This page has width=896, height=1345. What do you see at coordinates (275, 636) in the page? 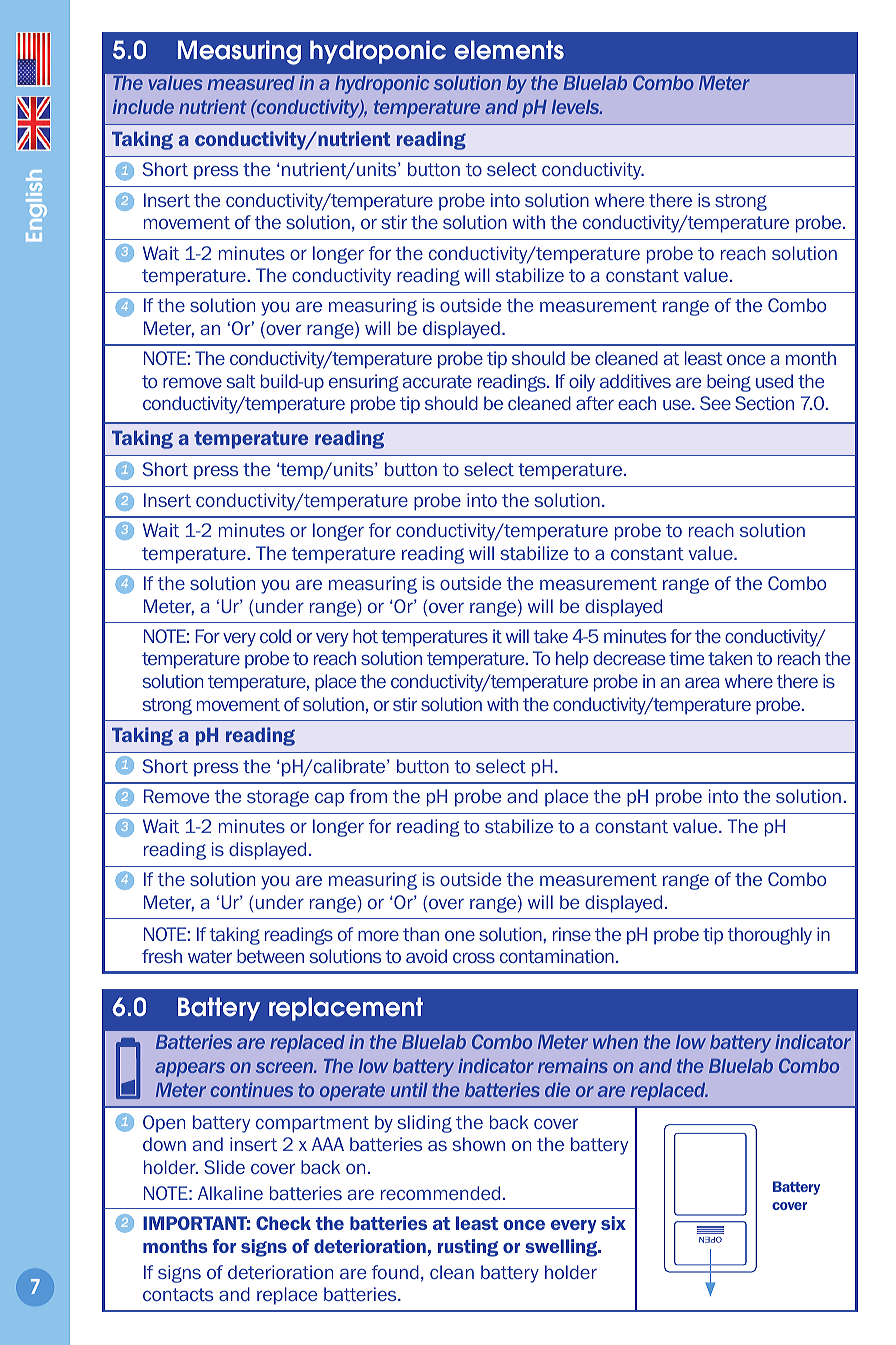
I see `cold` at bounding box center [275, 636].
